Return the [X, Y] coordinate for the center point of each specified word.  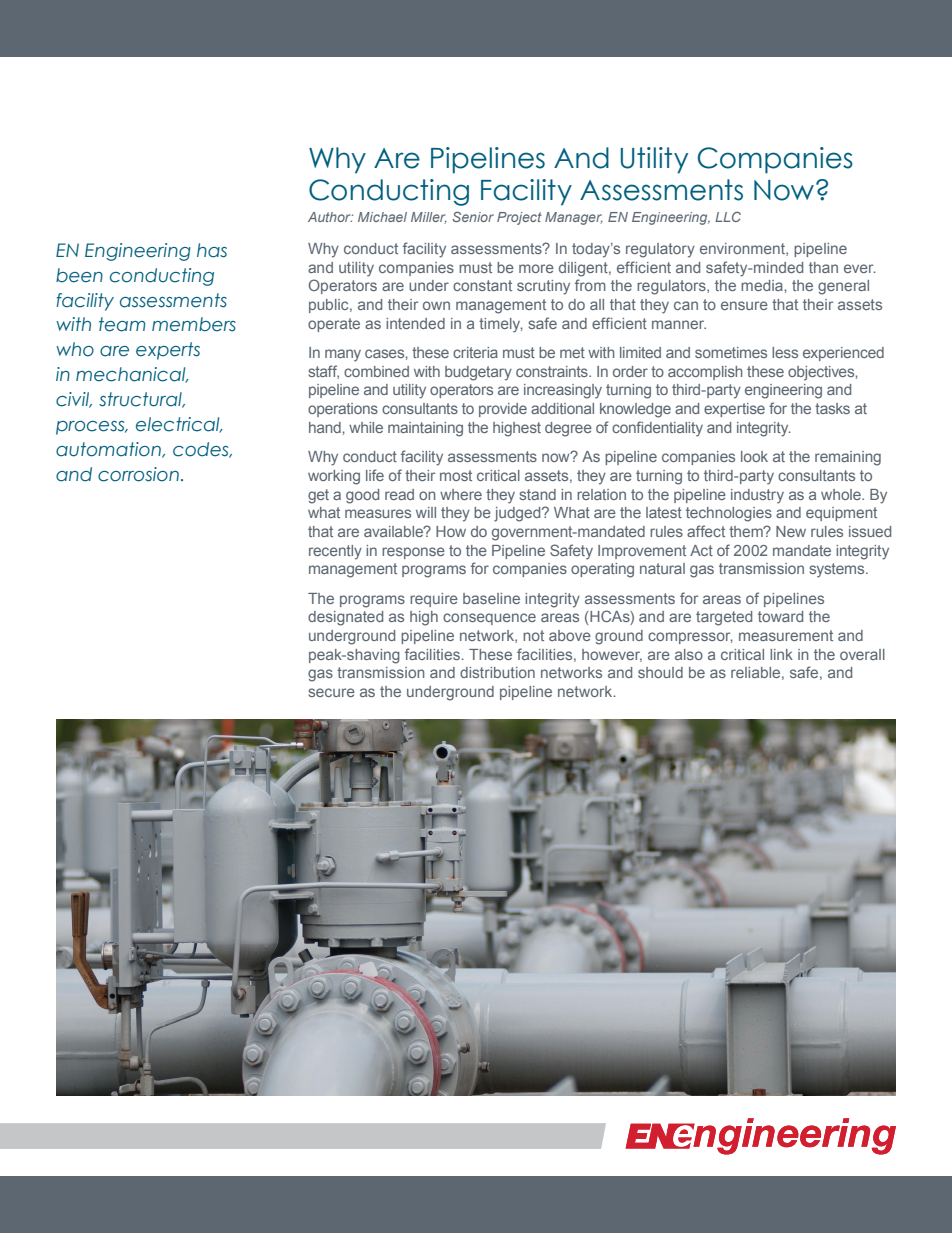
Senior [473, 217]
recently [335, 552]
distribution [497, 672]
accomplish [705, 373]
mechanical [132, 375]
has [212, 250]
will [426, 512]
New [791, 531]
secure [332, 692]
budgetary [478, 373]
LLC [728, 217]
